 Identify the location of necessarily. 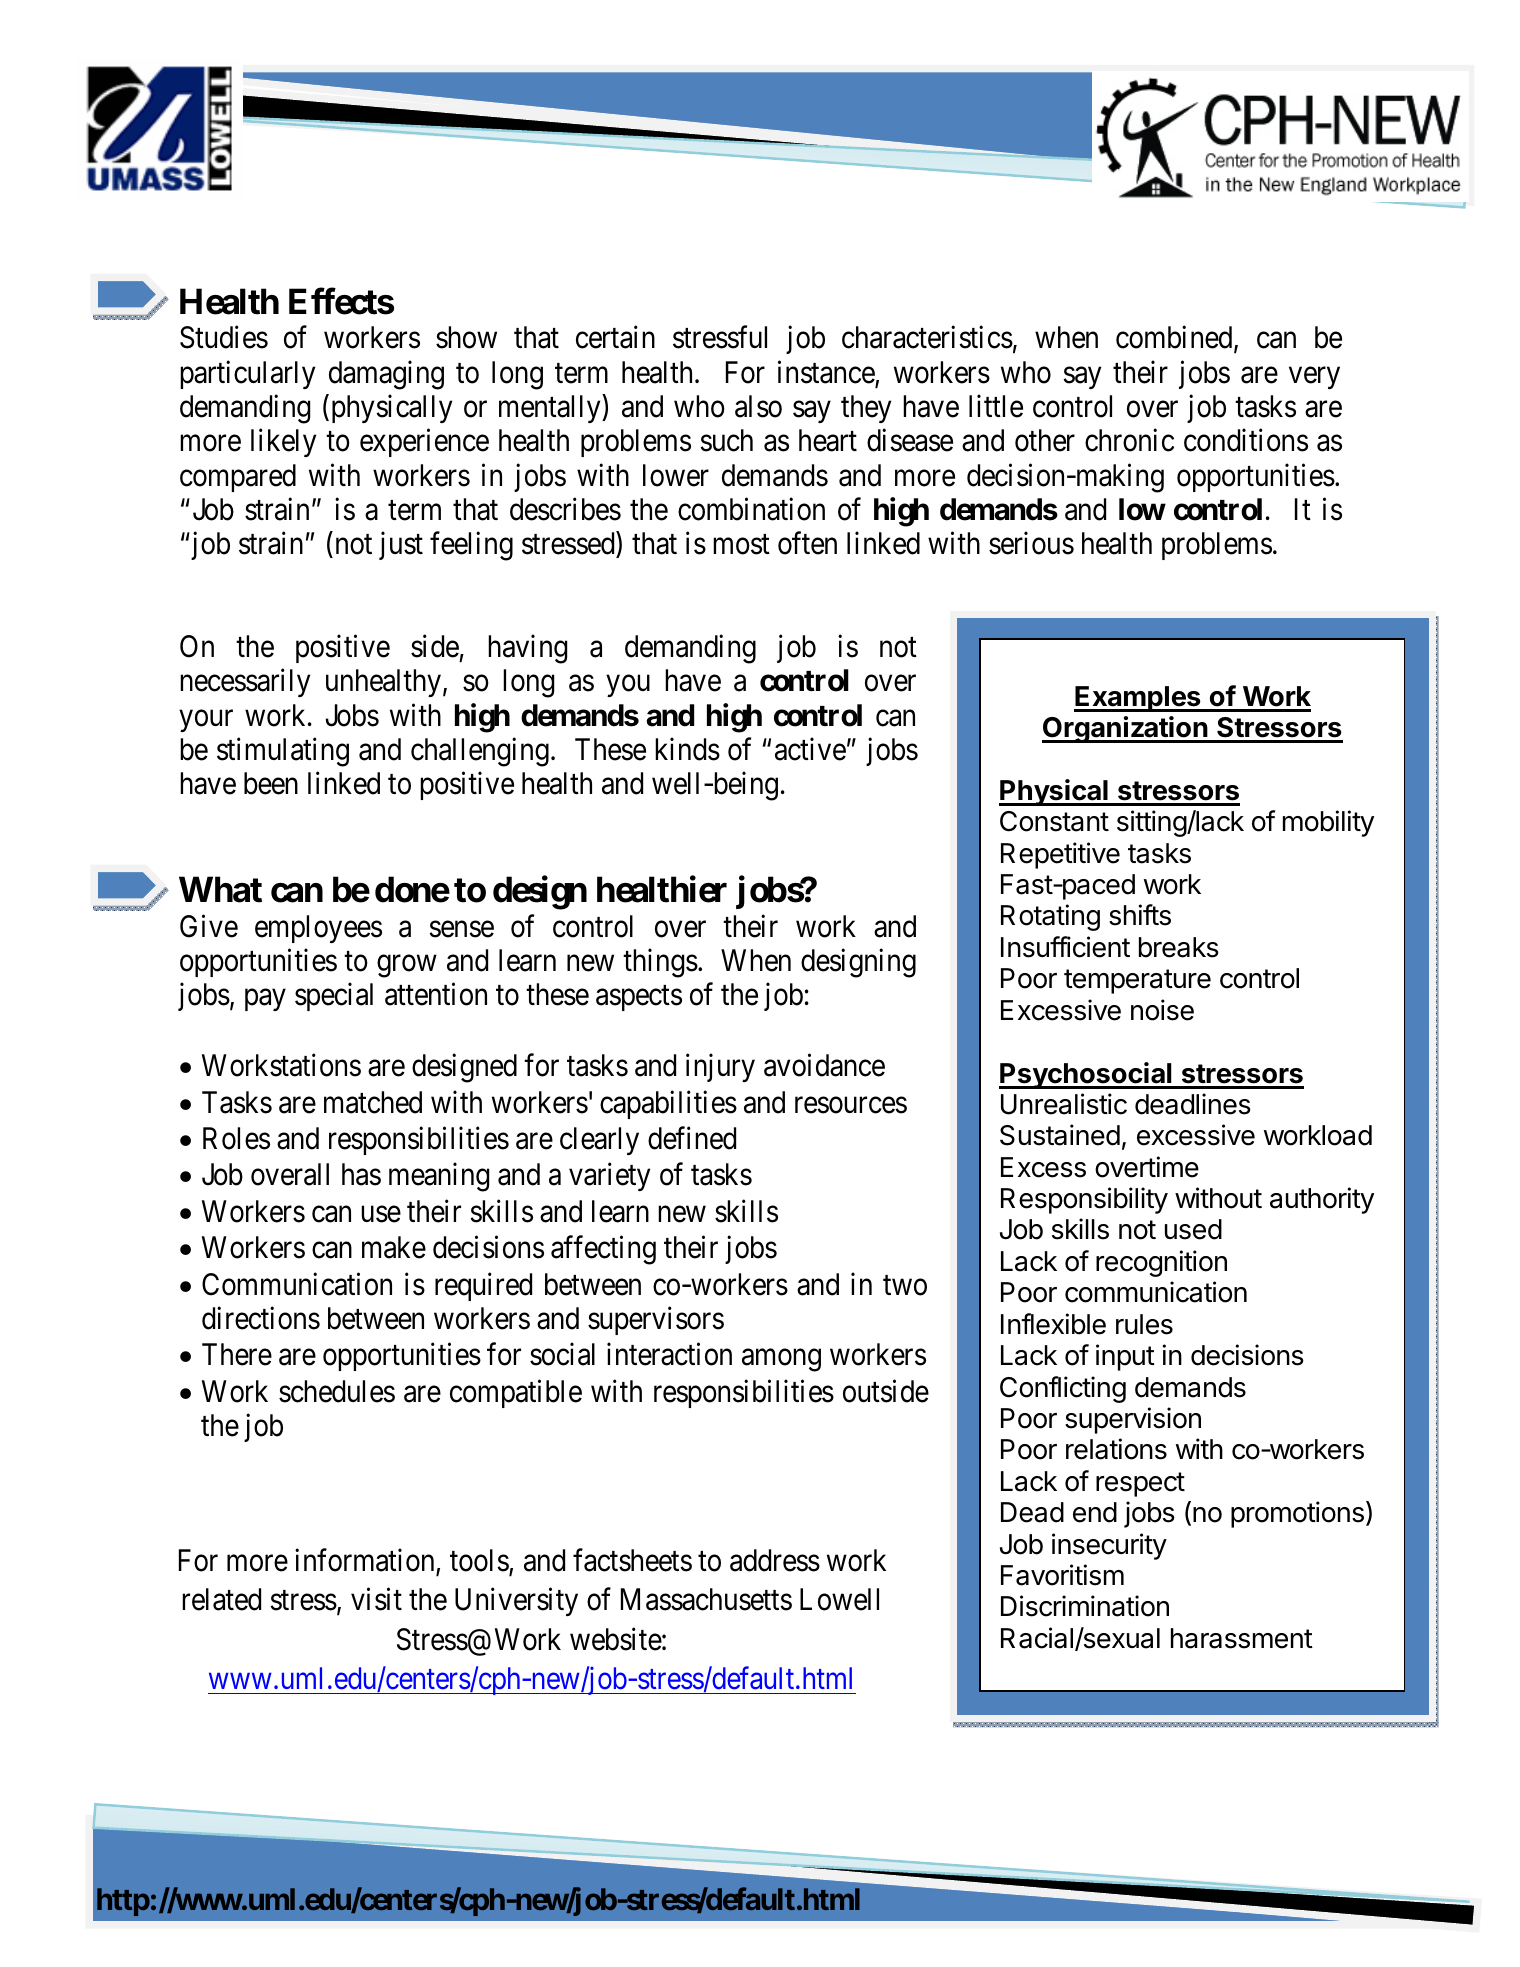
(245, 683).
